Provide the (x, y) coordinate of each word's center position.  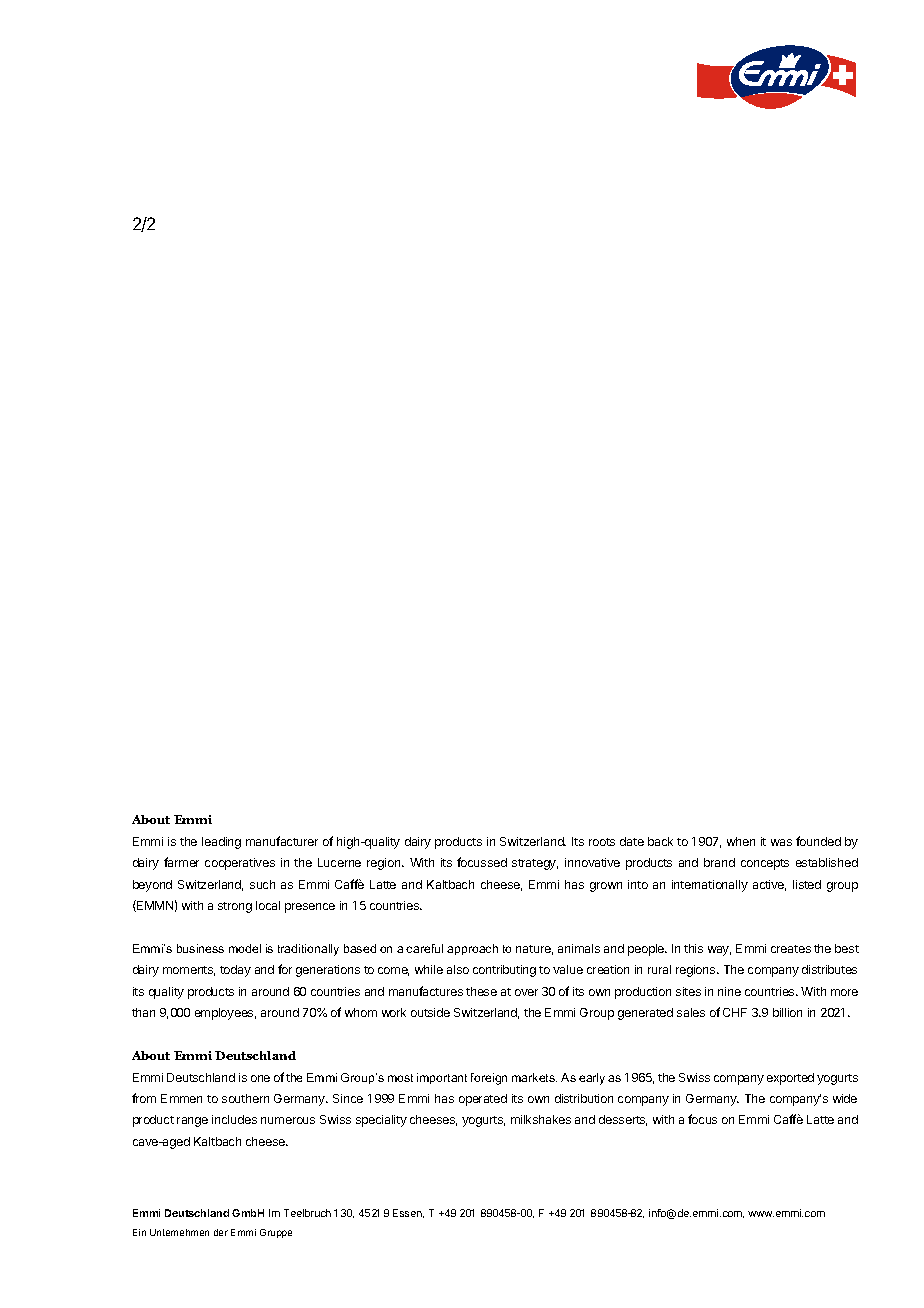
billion (787, 1012)
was (781, 842)
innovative (592, 862)
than (143, 1012)
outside (430, 1012)
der (221, 1232)
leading (221, 843)
